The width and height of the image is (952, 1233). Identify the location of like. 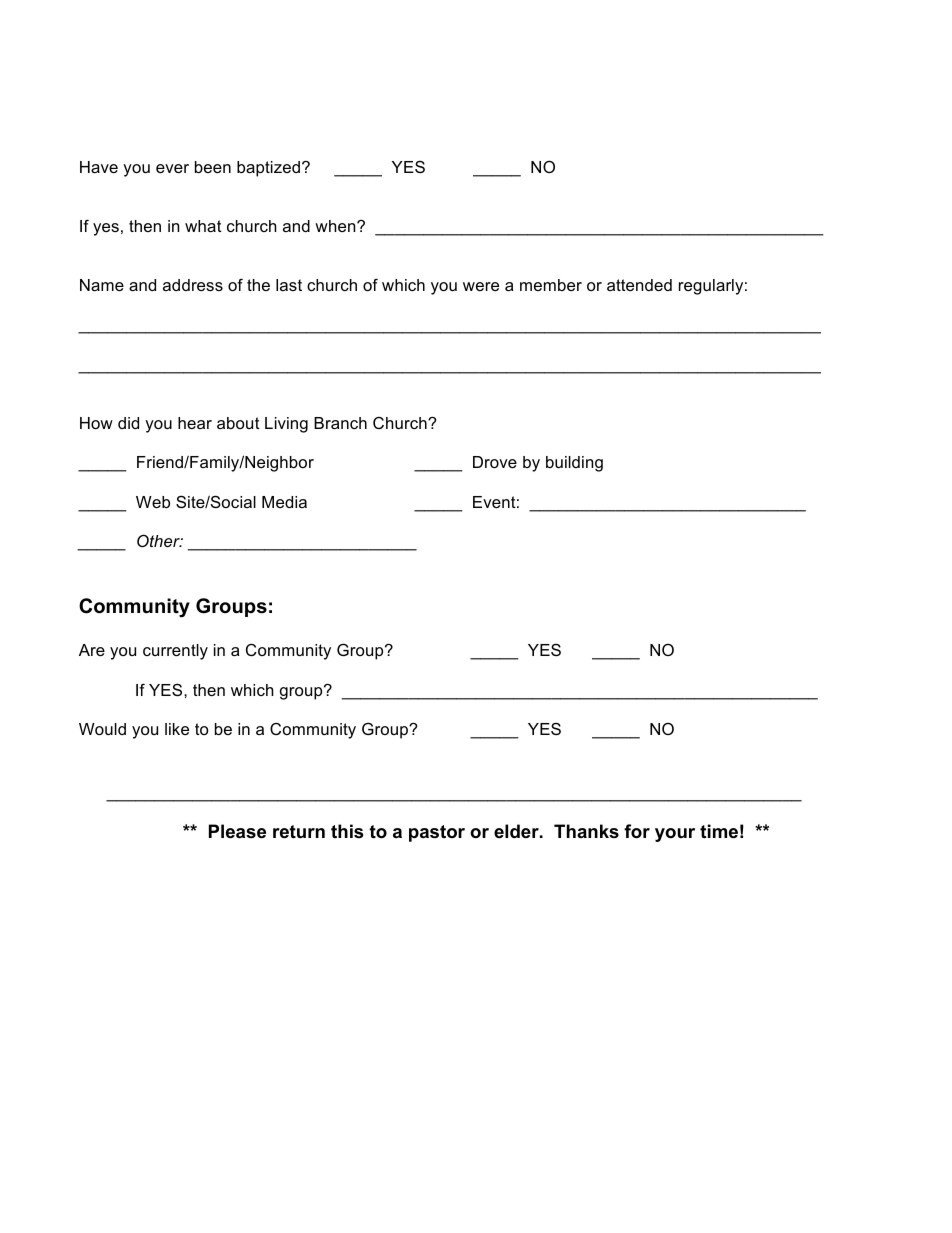
(177, 729).
